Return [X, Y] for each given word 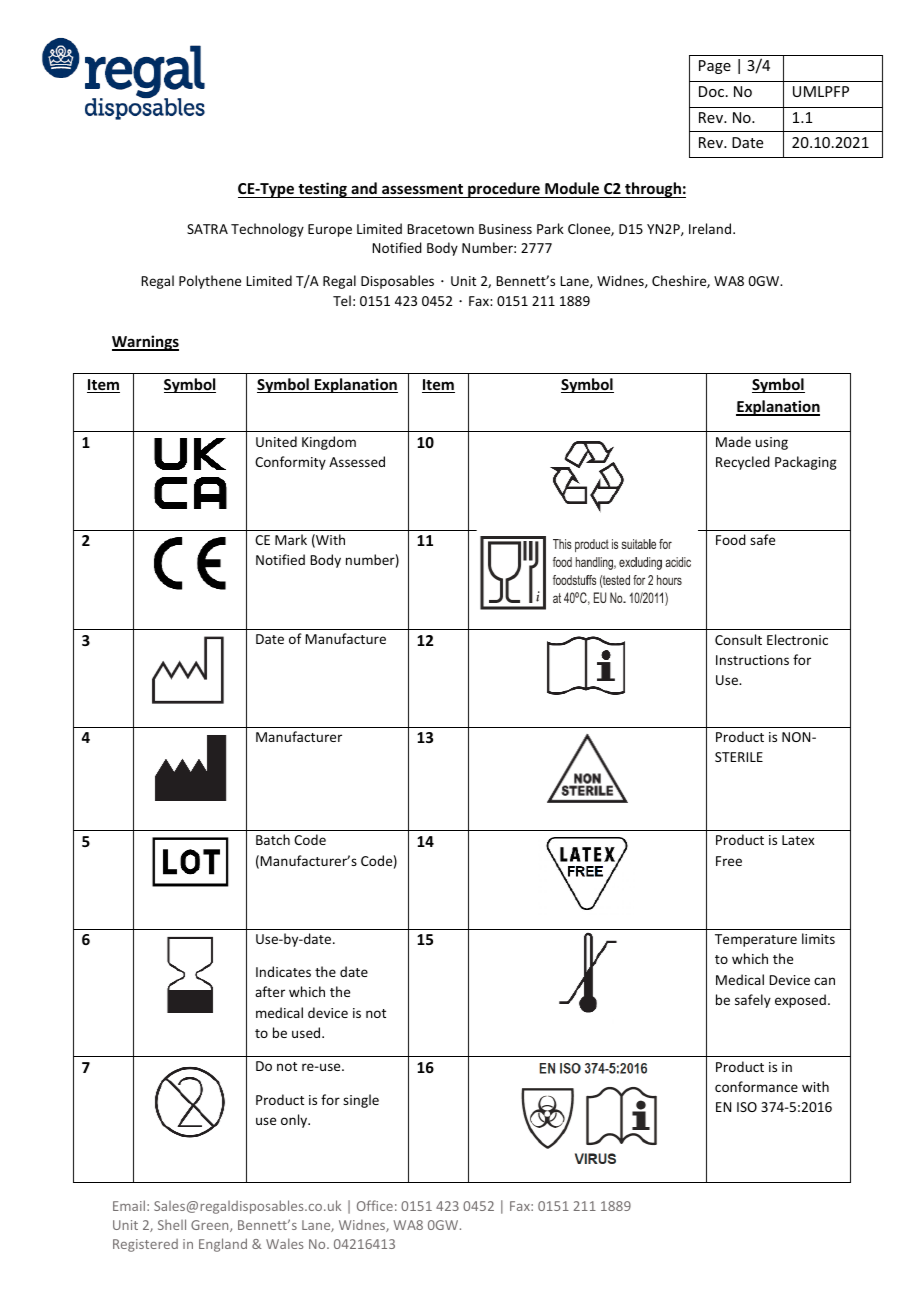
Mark [291, 539]
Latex [798, 840]
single [361, 1101]
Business [505, 229]
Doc [713, 91]
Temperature [756, 940]
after [270, 991]
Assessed [357, 461]
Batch [273, 839]
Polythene [210, 282]
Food [731, 539]
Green [211, 1226]
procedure [504, 190]
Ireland [711, 228]
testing [322, 190]
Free [729, 861]
